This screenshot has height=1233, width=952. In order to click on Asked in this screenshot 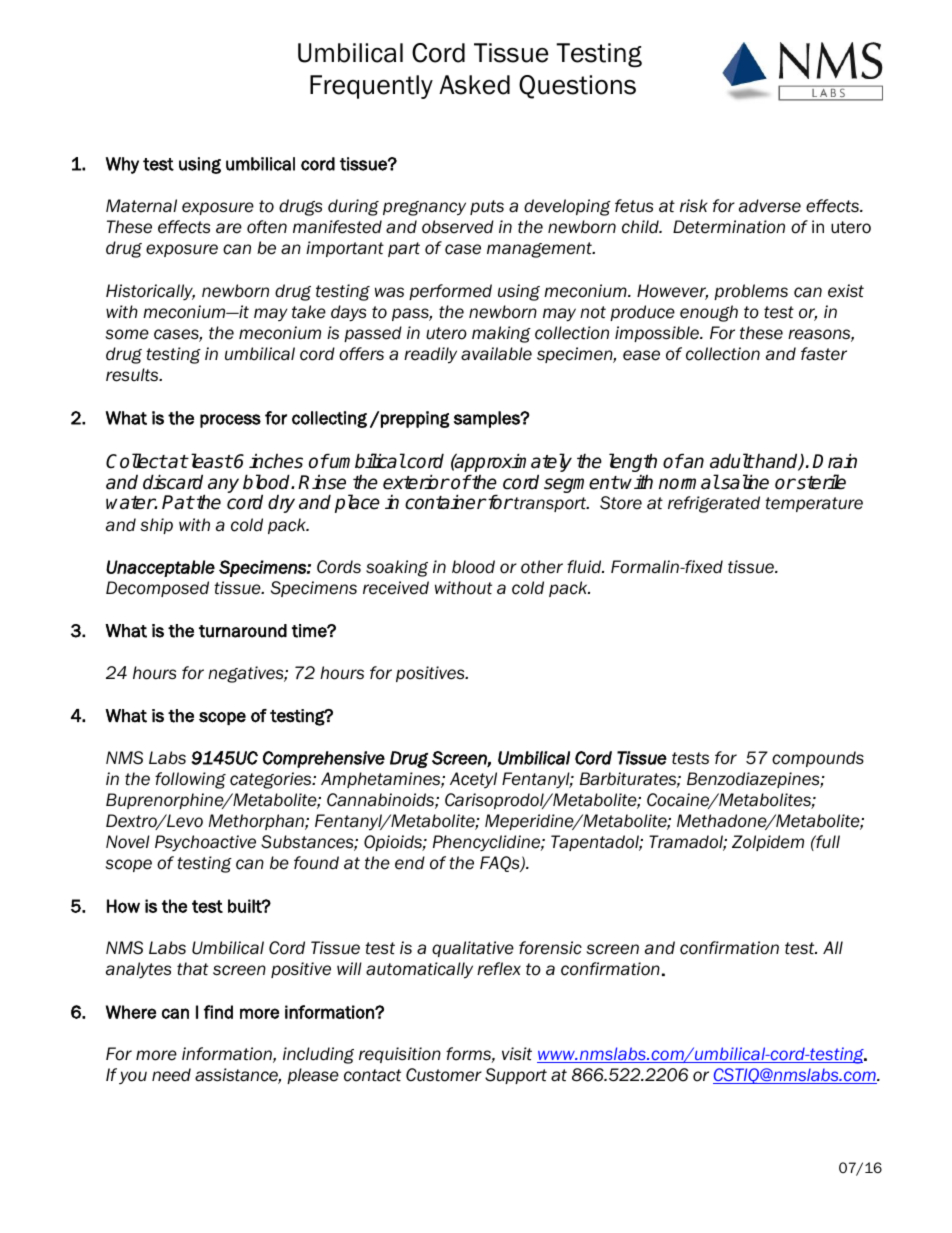, I will do `click(474, 85)`.
